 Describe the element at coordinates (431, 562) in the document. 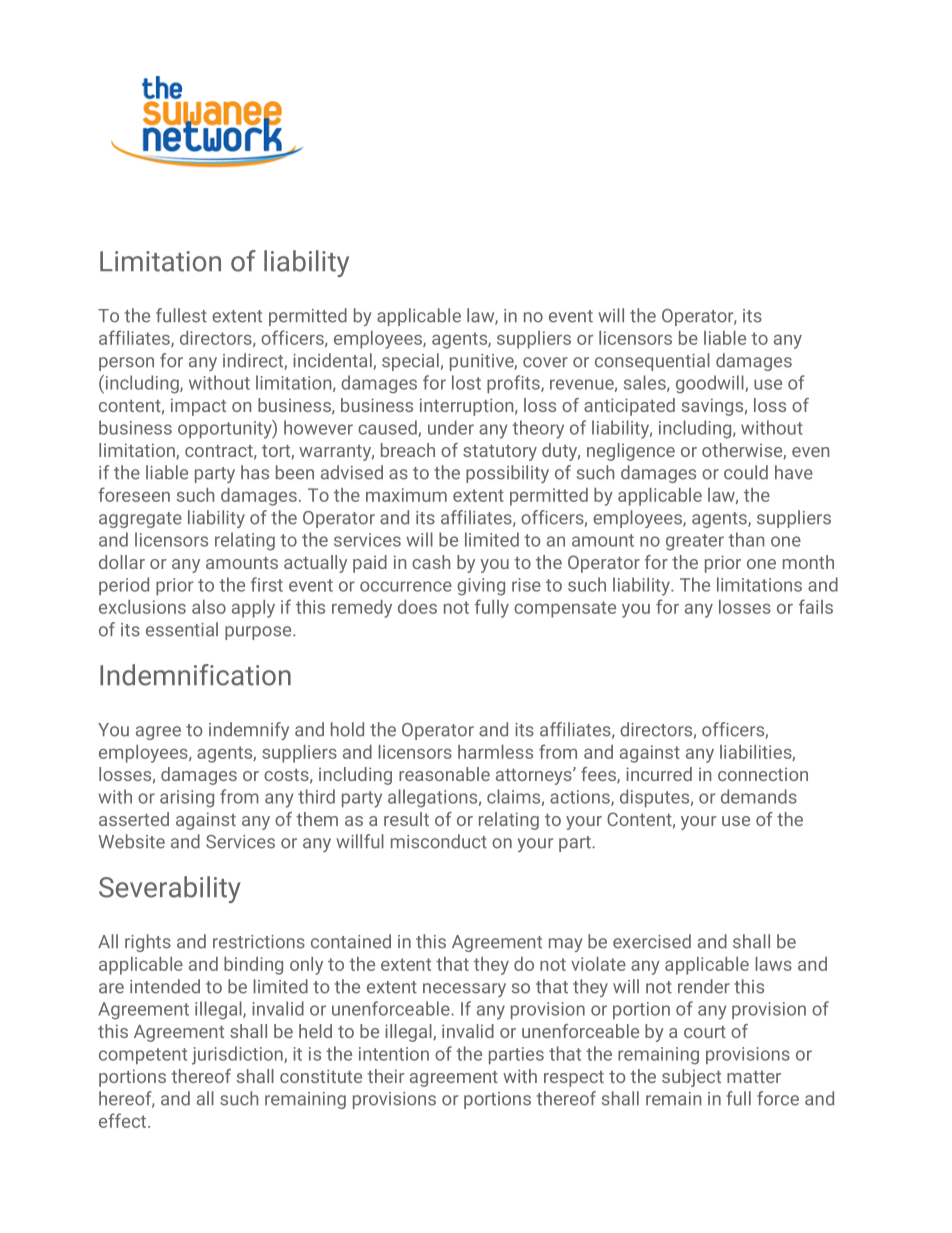

I see `cash` at that location.
